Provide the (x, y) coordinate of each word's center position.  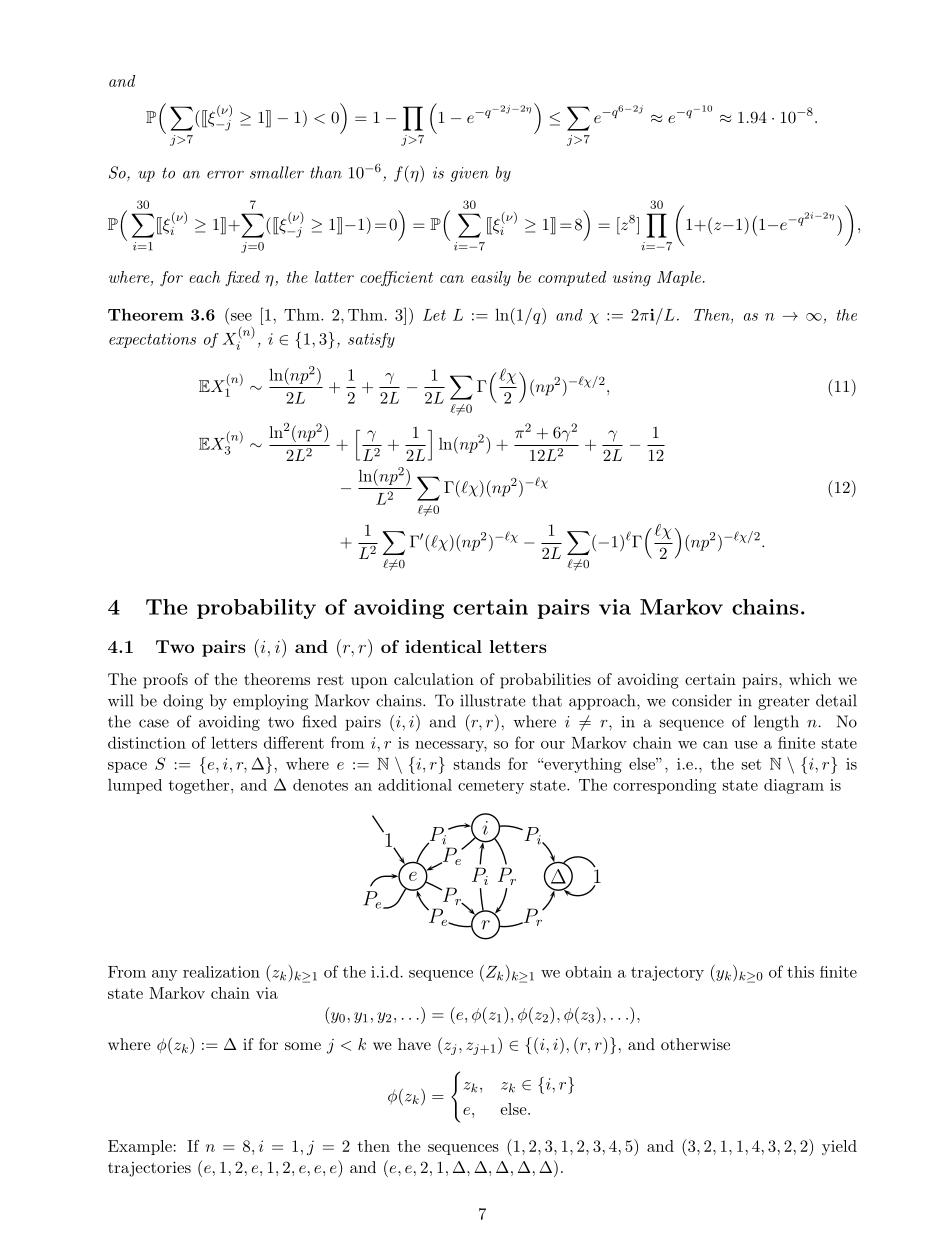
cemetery (491, 787)
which (810, 679)
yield (839, 1147)
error (225, 175)
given (469, 174)
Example (140, 1147)
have (414, 1044)
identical (443, 646)
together (200, 786)
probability (256, 609)
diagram (794, 786)
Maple (679, 278)
